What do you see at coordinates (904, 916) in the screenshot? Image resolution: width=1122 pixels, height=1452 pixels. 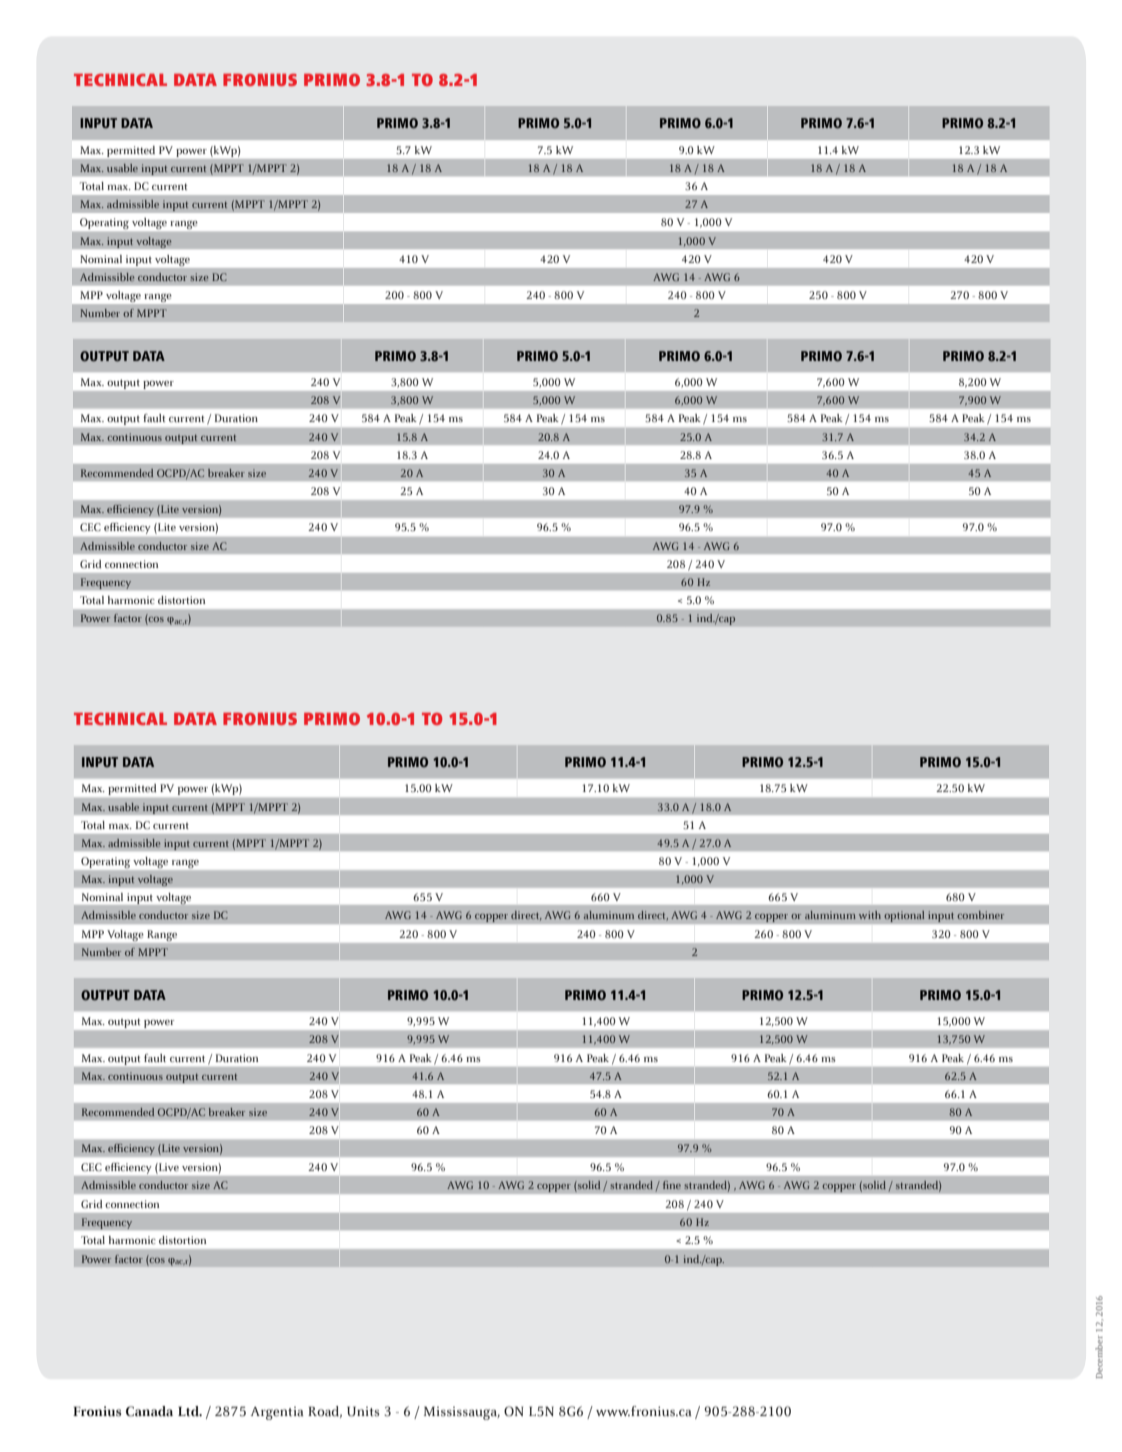 I see `optional` at bounding box center [904, 916].
